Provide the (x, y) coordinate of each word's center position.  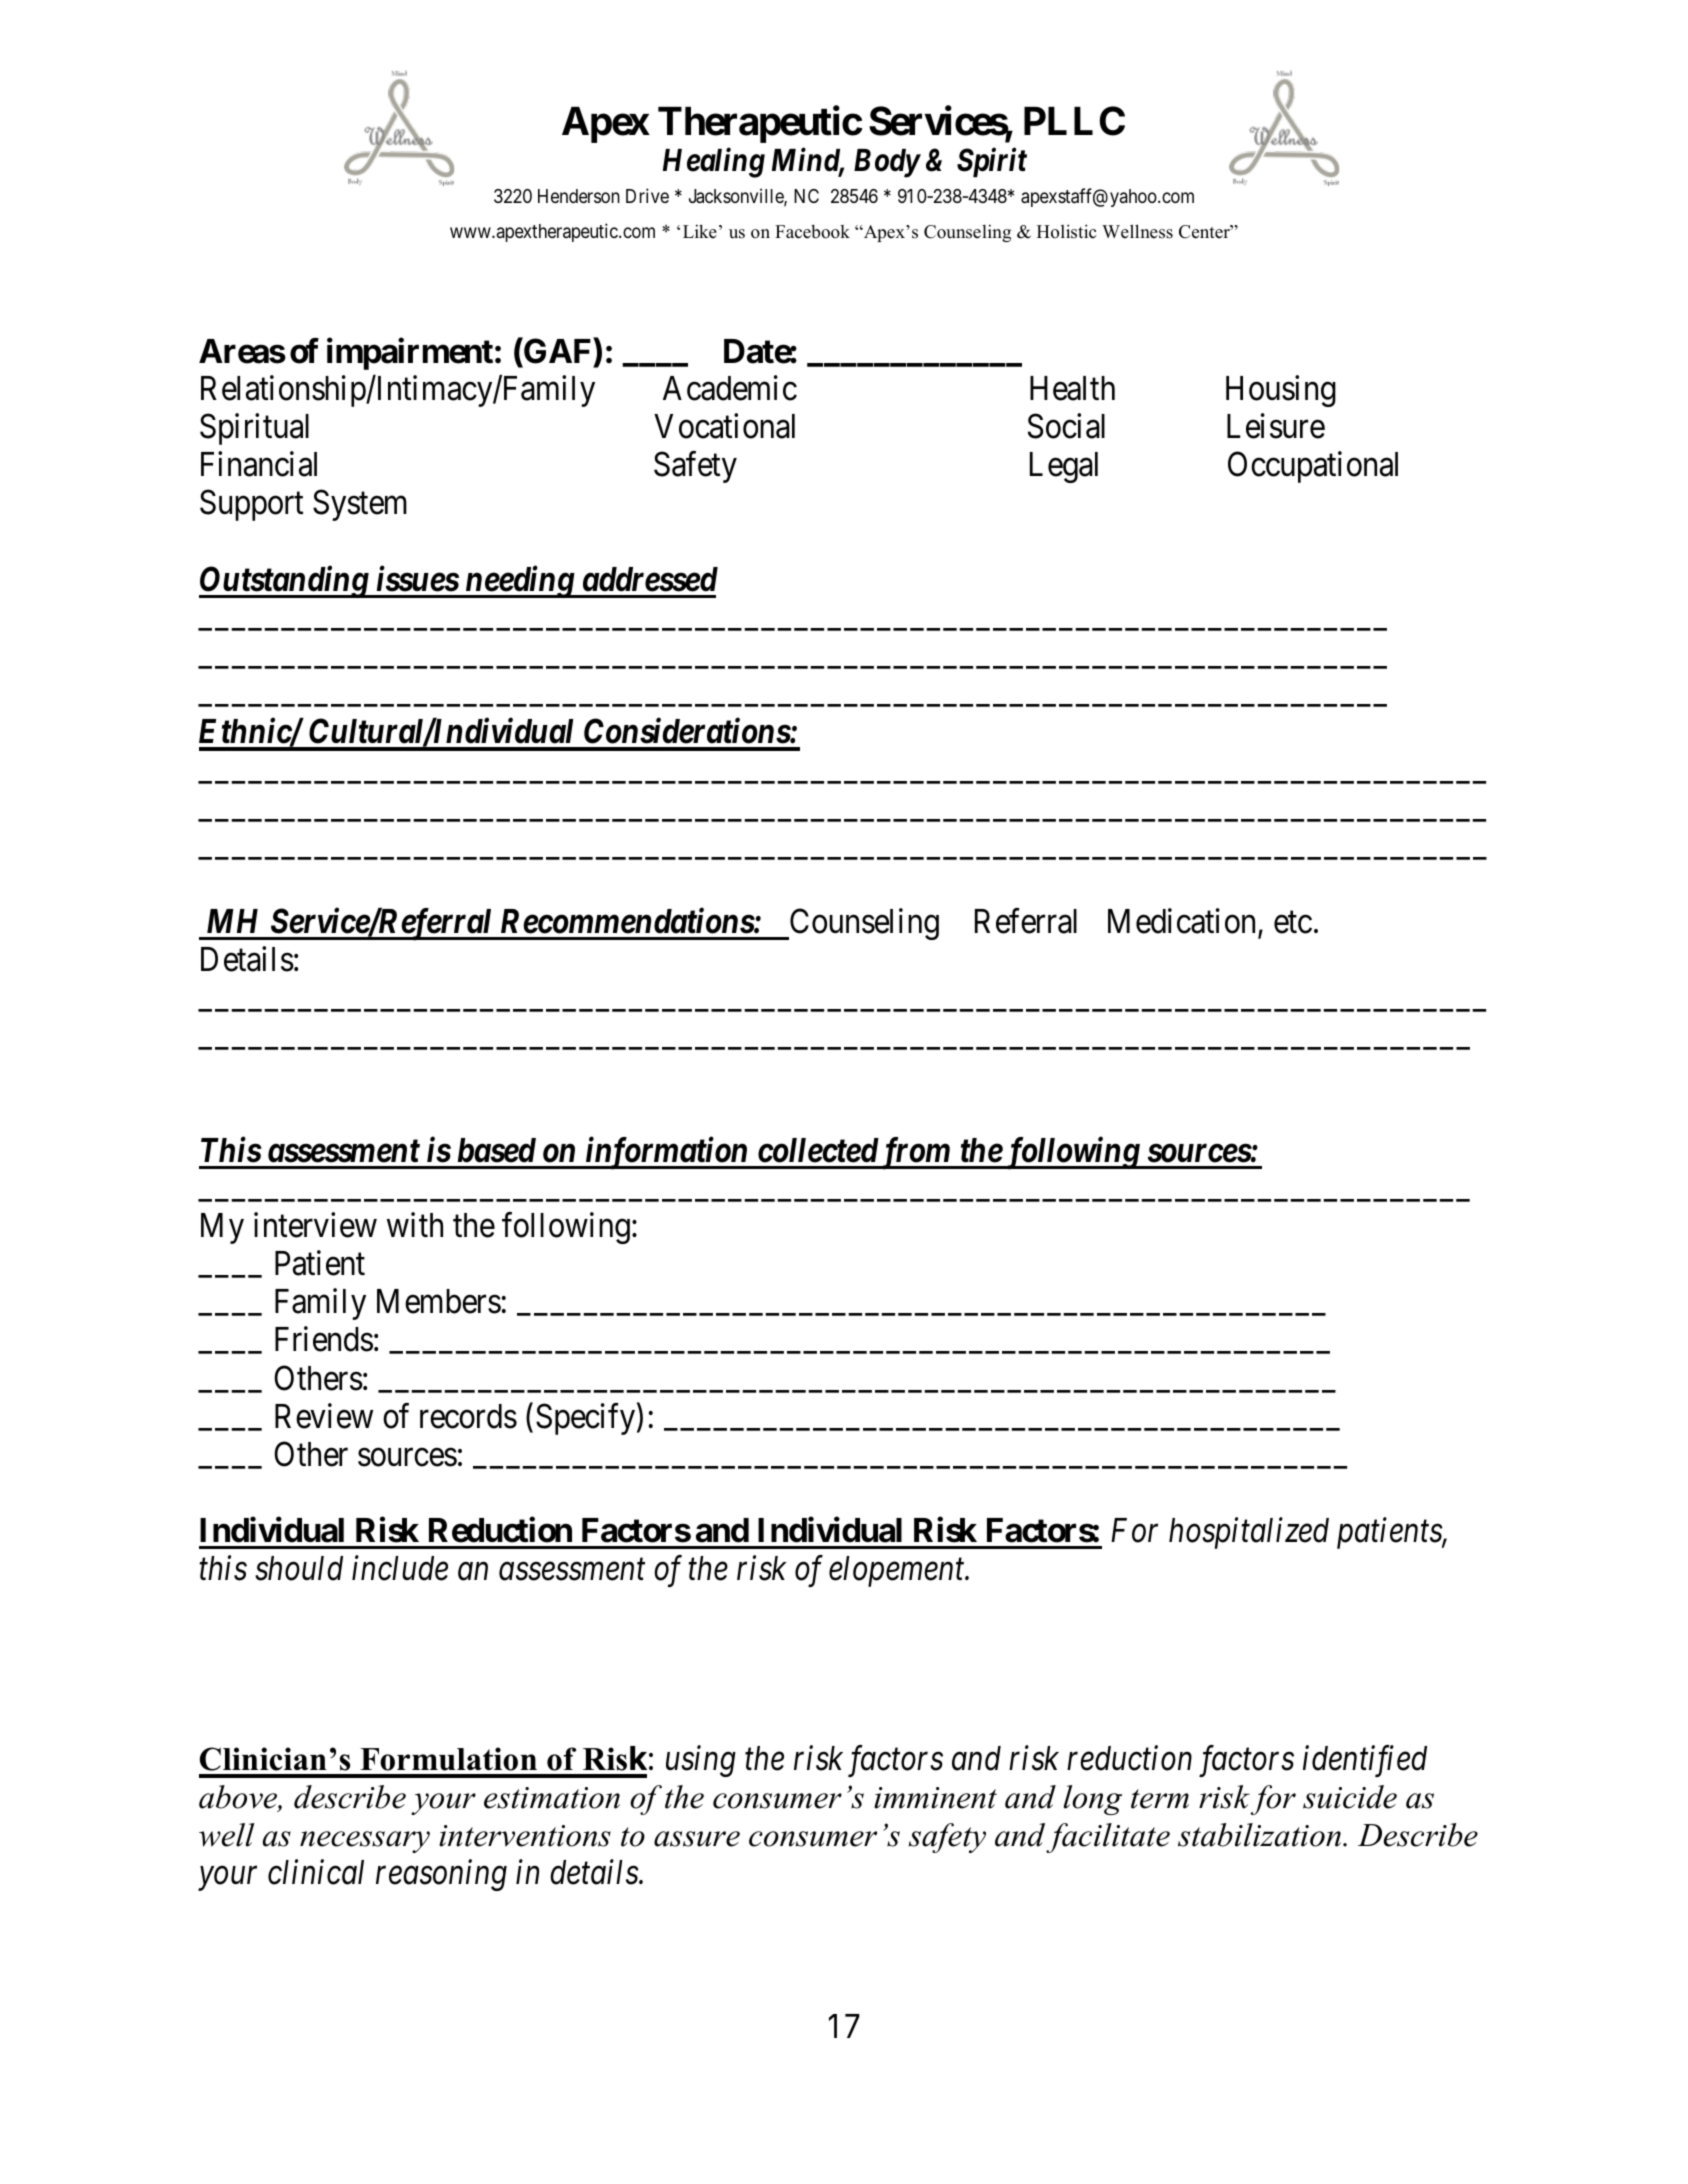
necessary (365, 1842)
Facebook (812, 231)
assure (697, 1839)
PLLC (1074, 121)
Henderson (579, 196)
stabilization (1261, 1835)
